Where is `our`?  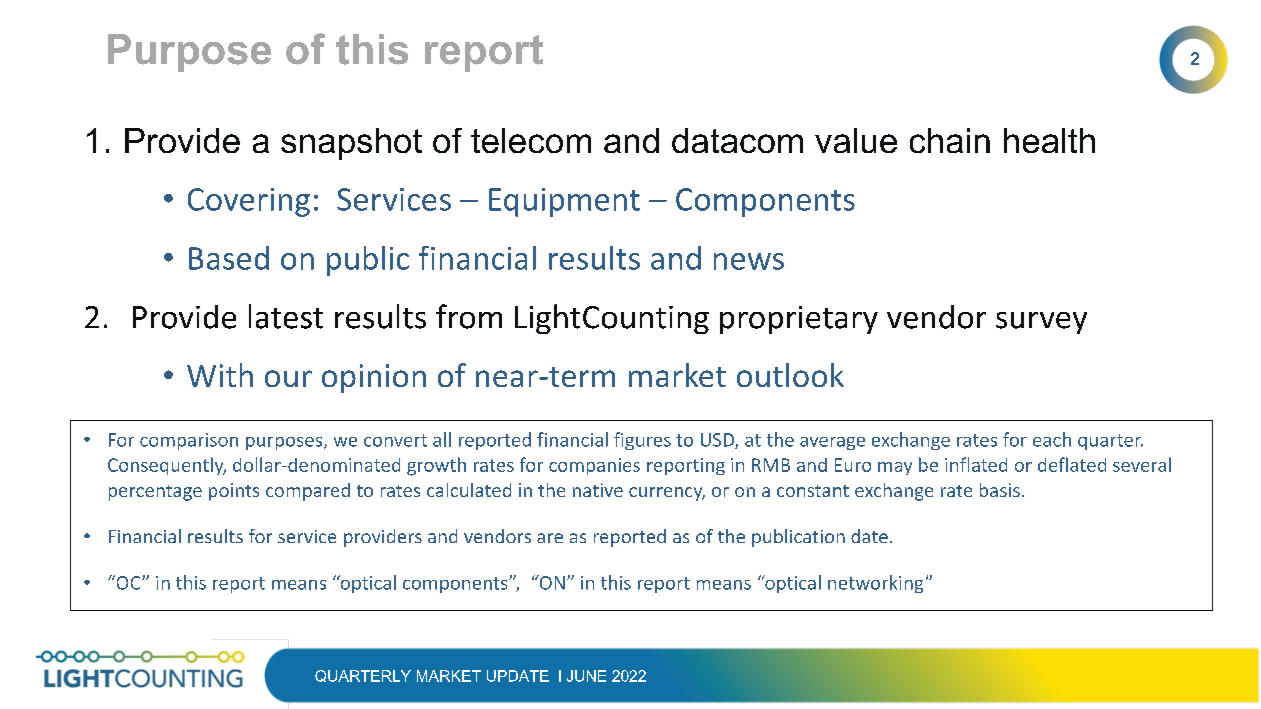 our is located at coordinates (288, 378).
